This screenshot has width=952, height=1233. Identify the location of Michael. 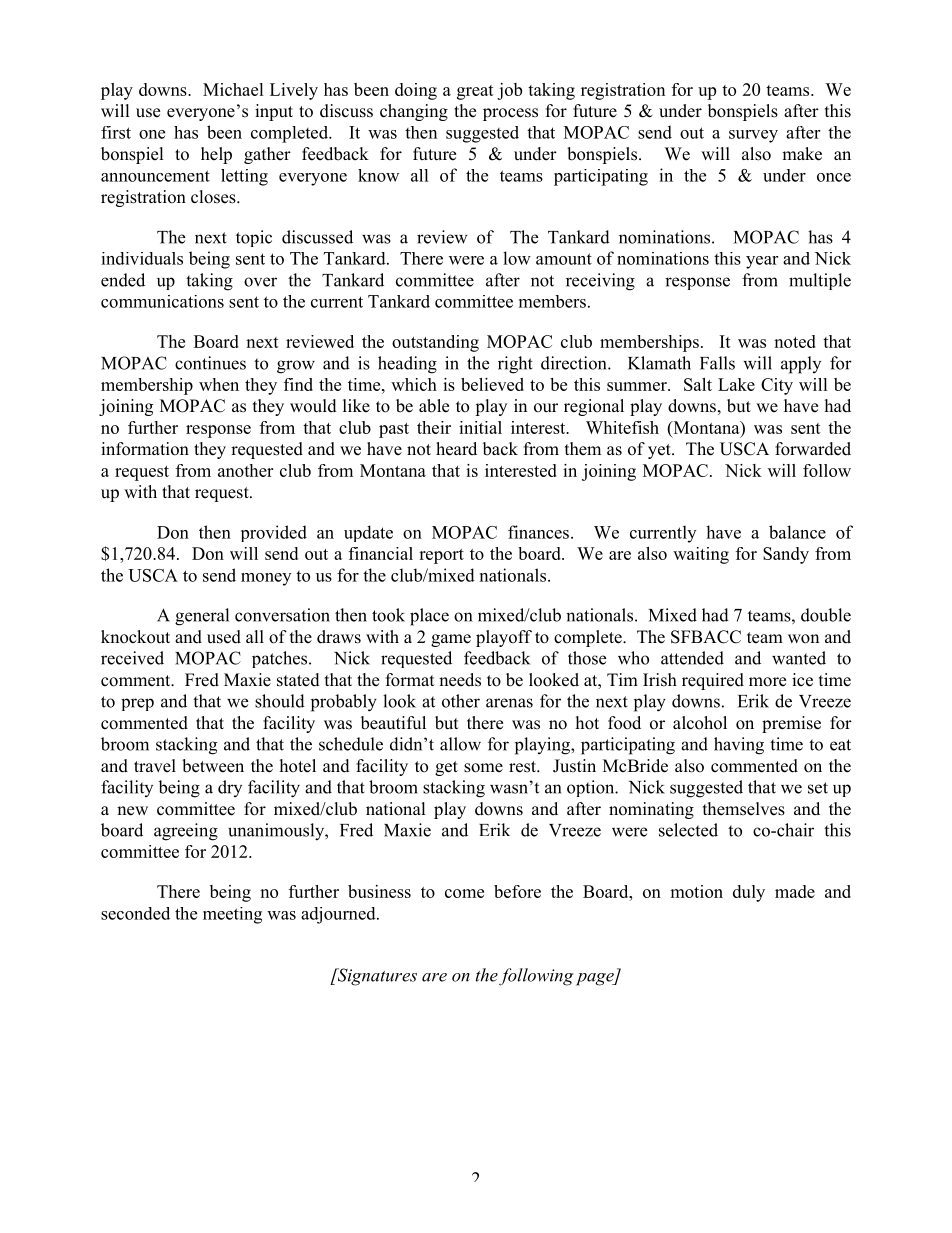
(233, 89).
